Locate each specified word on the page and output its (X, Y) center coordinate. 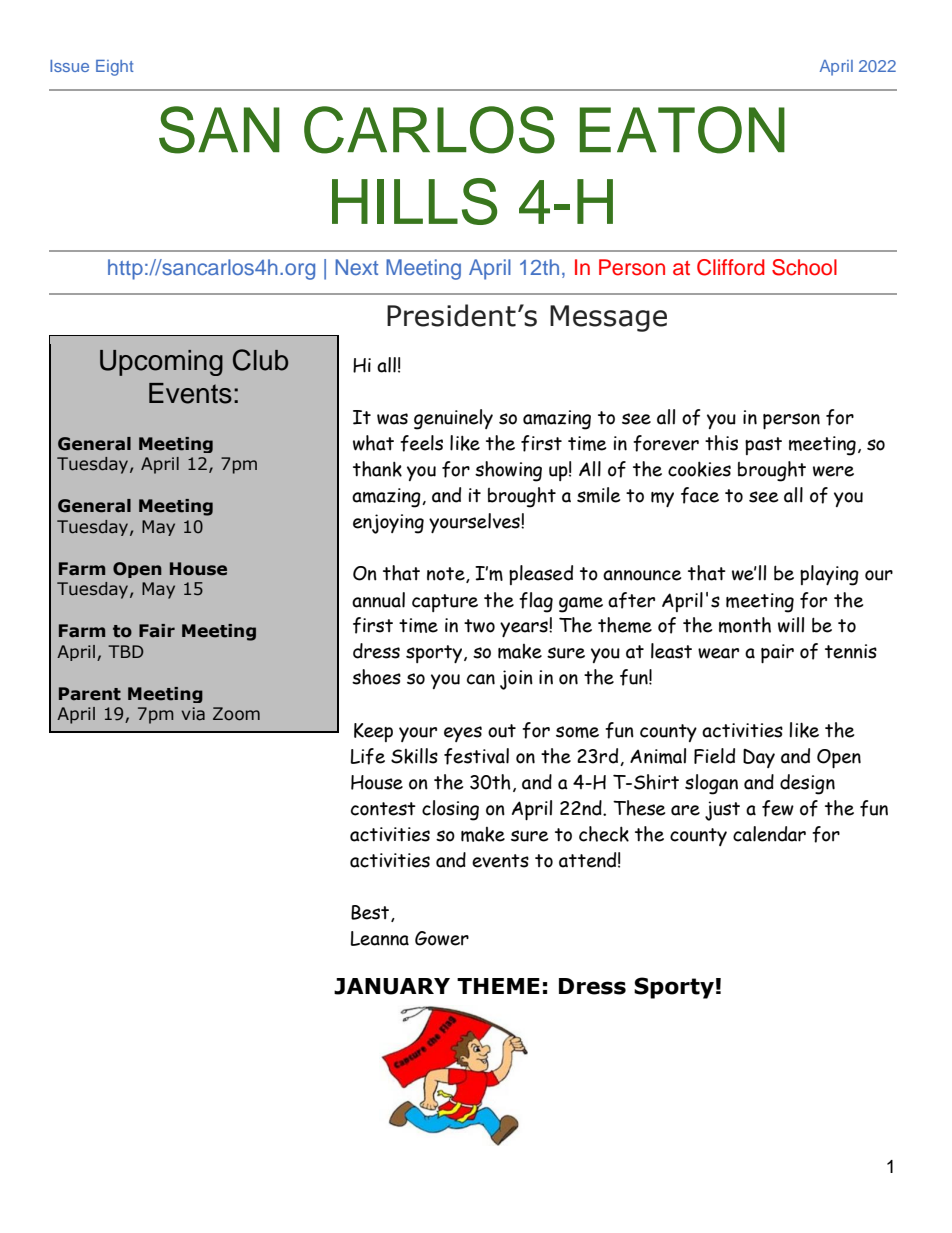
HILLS (414, 201)
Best (371, 913)
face (700, 495)
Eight (115, 68)
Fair (157, 630)
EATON (682, 130)
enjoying (388, 524)
